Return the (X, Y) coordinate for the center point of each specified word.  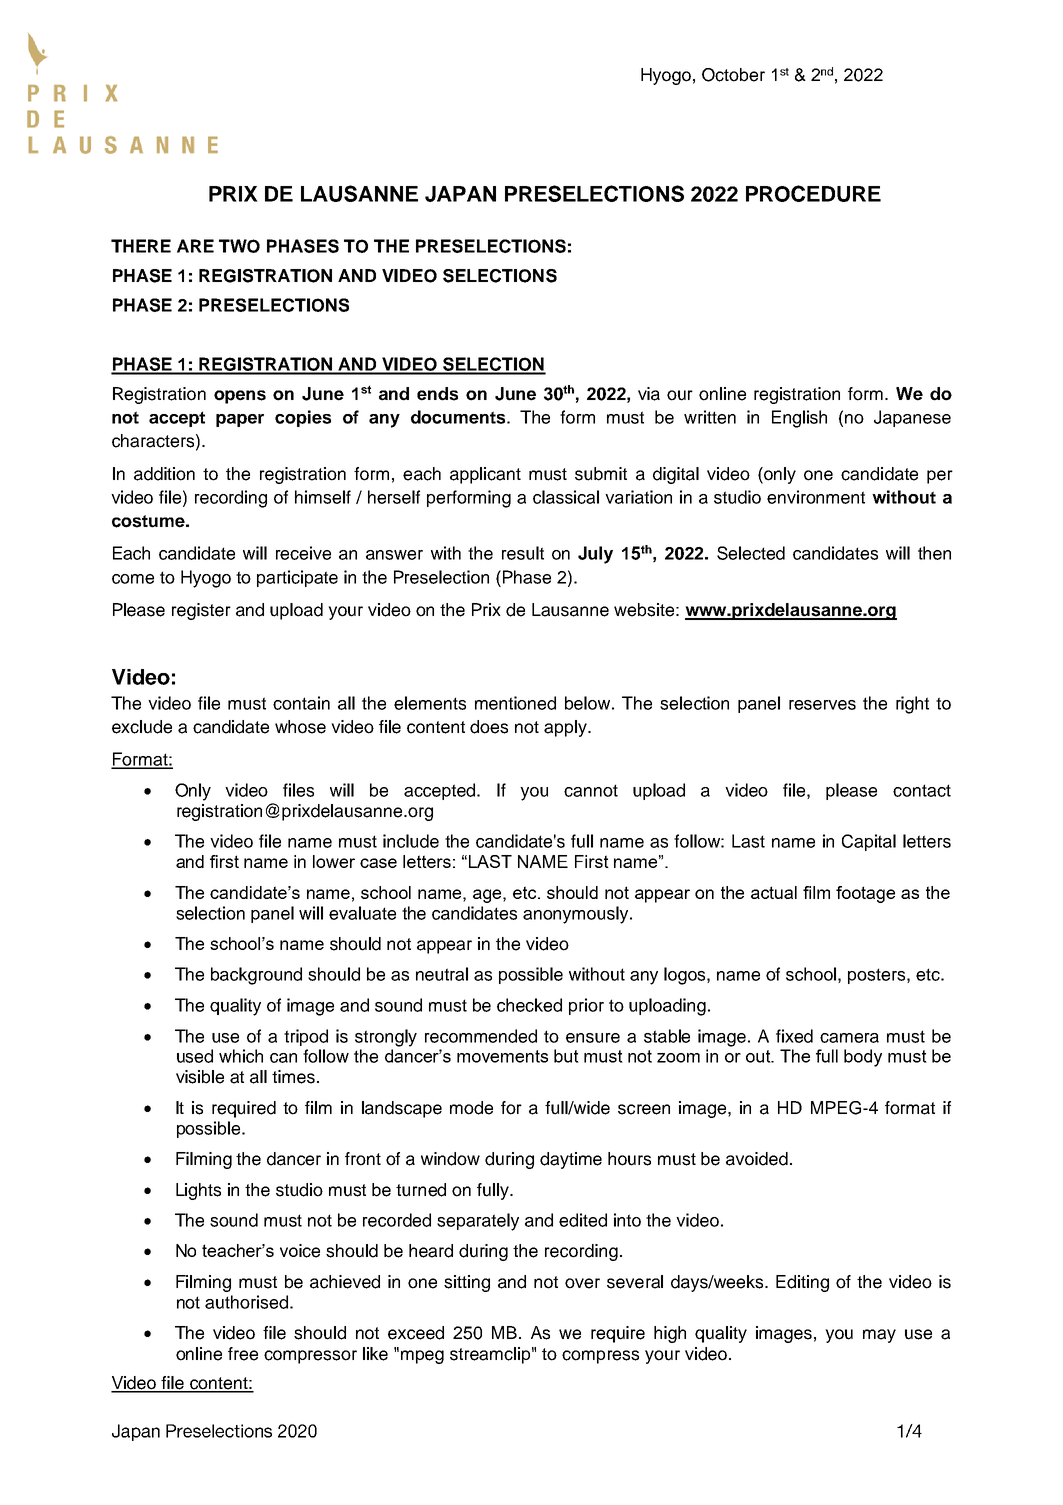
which (241, 1056)
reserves (822, 705)
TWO (239, 246)
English (799, 419)
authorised (246, 1302)
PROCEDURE (813, 193)
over (582, 1283)
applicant (485, 475)
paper (240, 420)
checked (529, 1005)
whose (300, 727)
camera (849, 1038)
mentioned (515, 703)
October (733, 75)
